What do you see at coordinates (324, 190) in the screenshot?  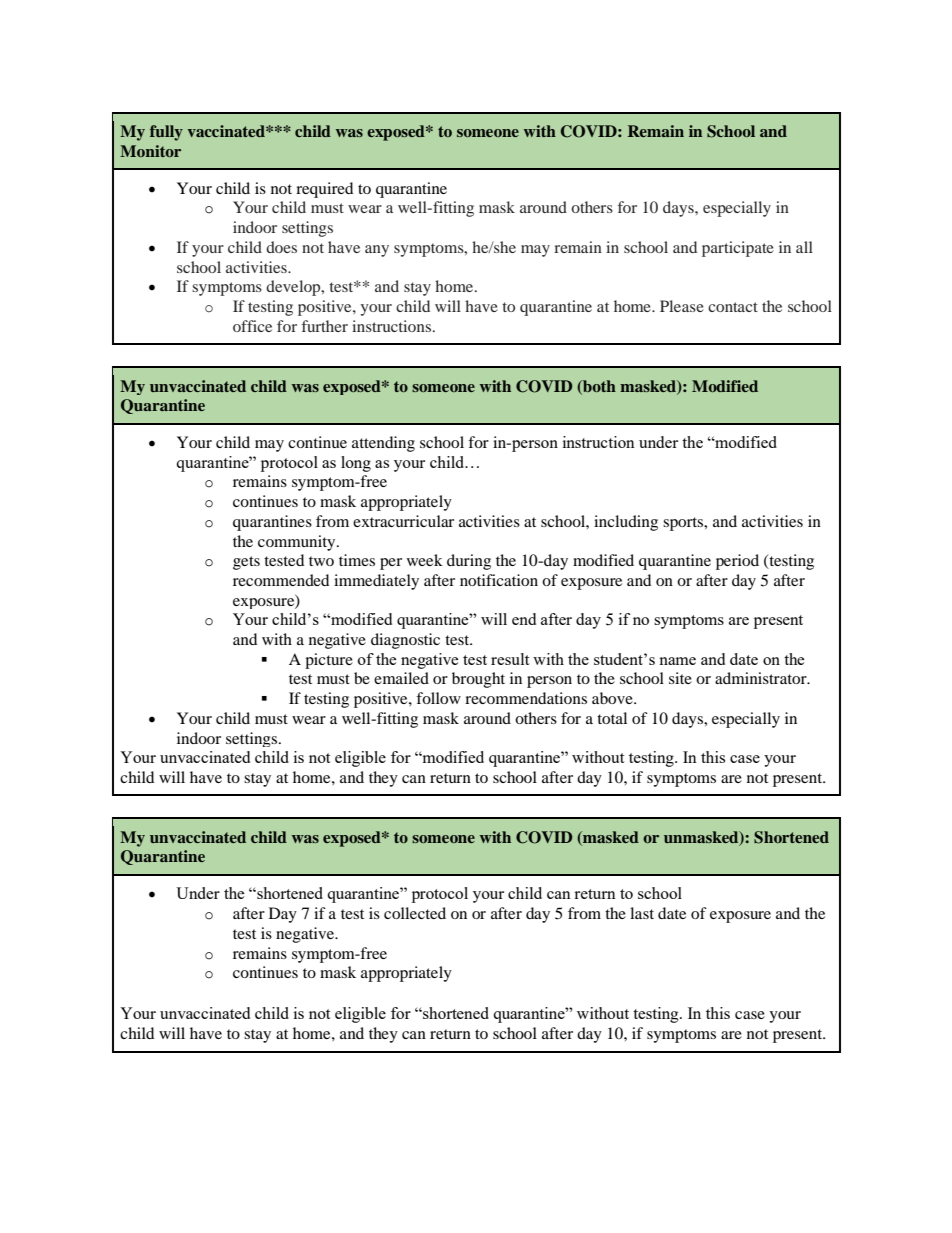 I see `required` at bounding box center [324, 190].
